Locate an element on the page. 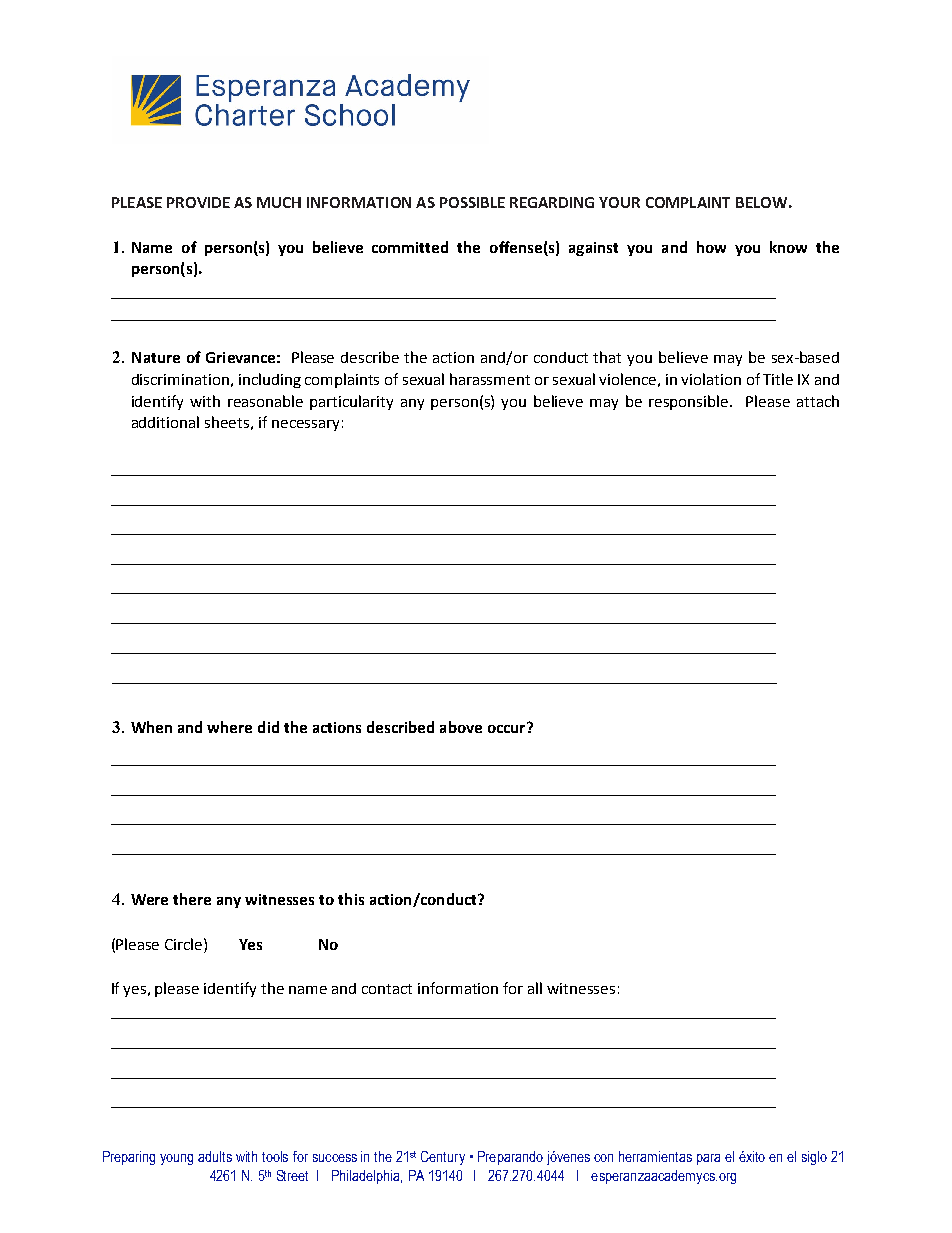 The height and width of the document is (1233, 952). PROVIDE is located at coordinates (198, 202).
